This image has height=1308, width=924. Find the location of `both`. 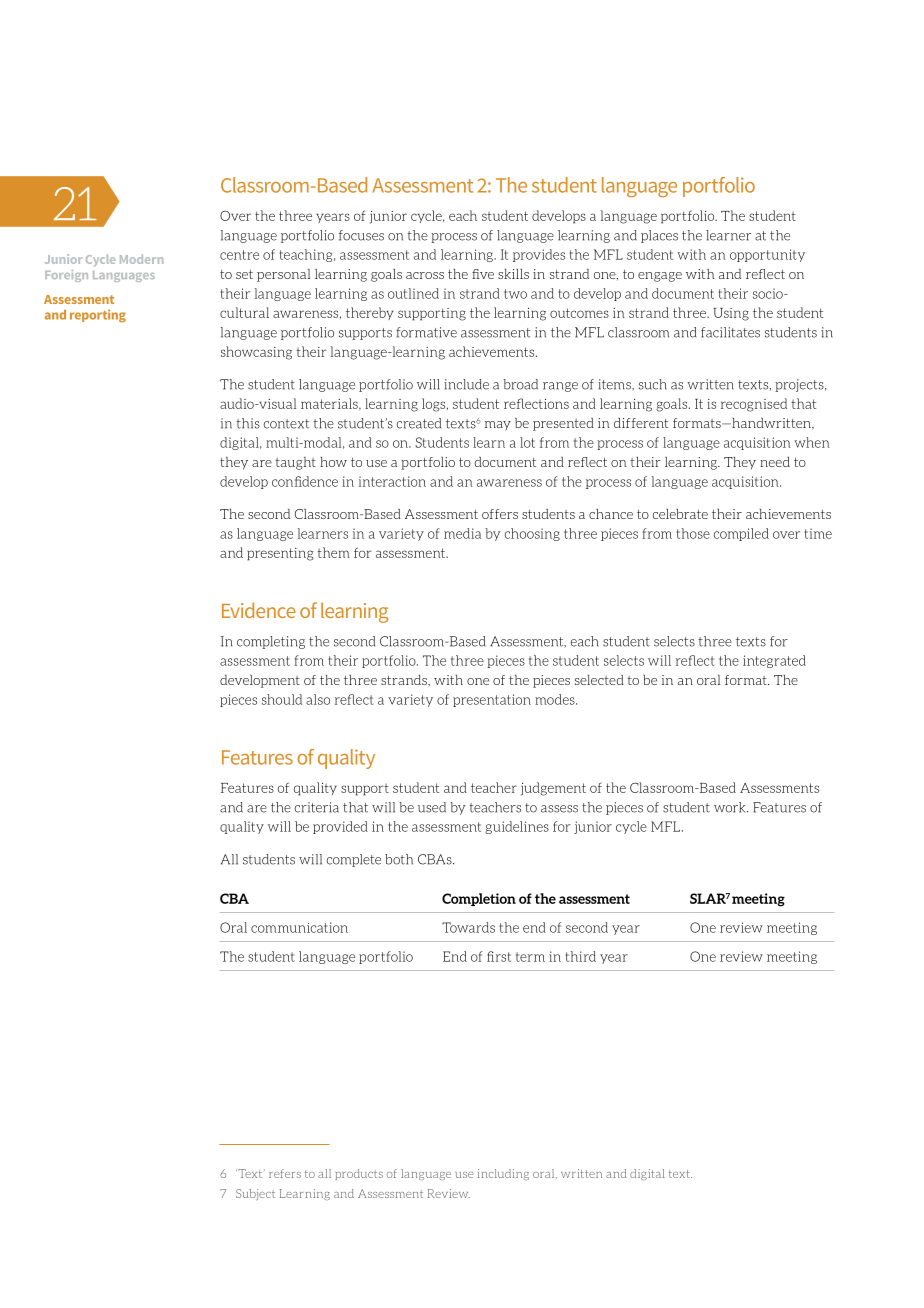

both is located at coordinates (399, 859).
